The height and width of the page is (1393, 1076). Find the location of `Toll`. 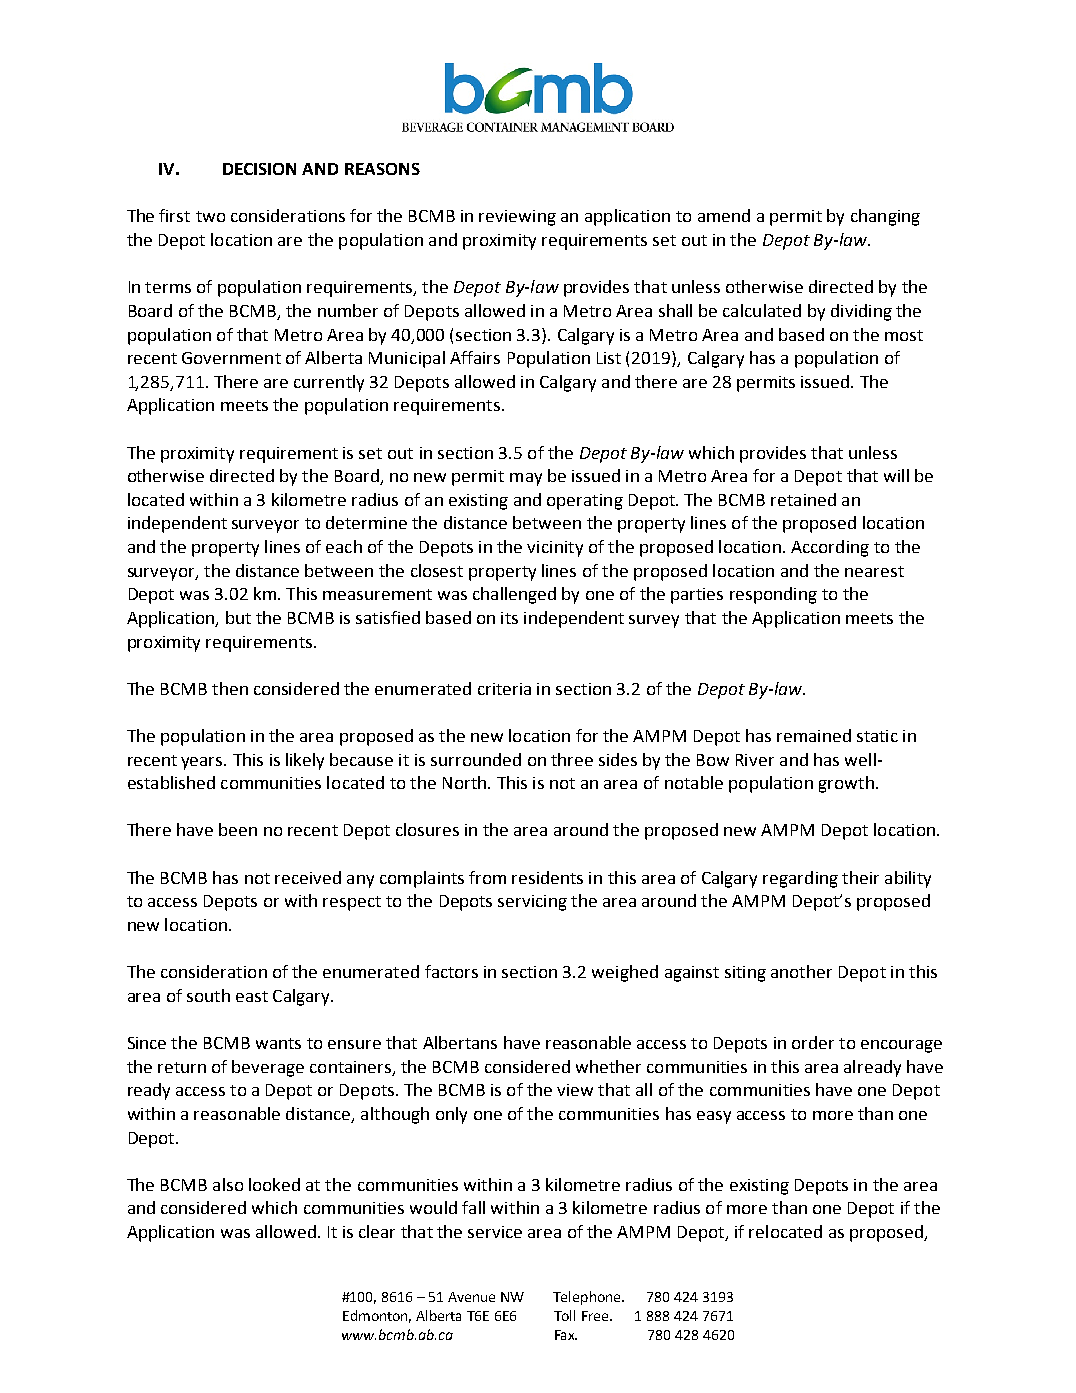

Toll is located at coordinates (564, 1315).
